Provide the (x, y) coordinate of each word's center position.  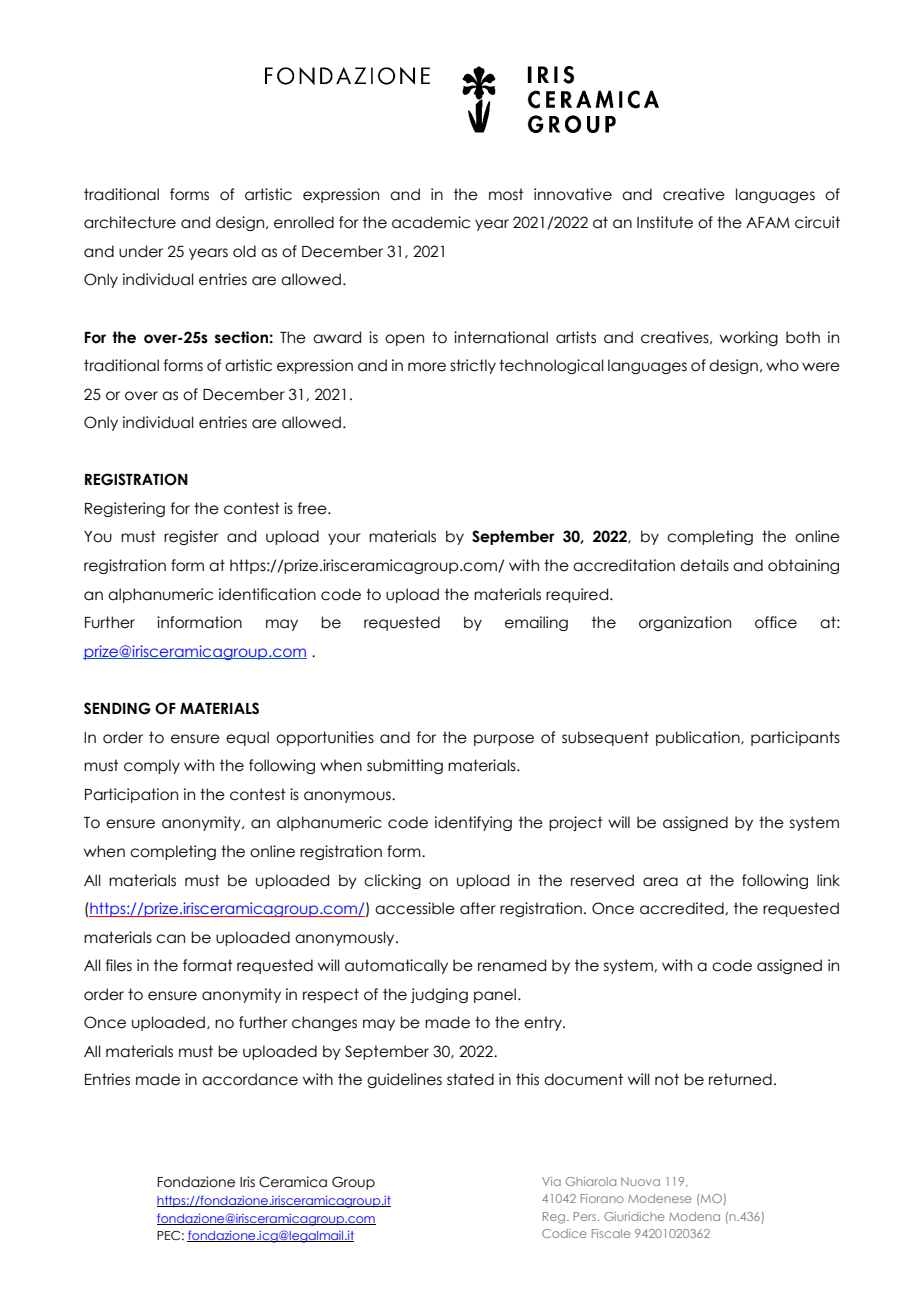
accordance (250, 1079)
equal (247, 738)
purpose (504, 740)
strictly (473, 366)
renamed (512, 965)
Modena (694, 1216)
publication (699, 738)
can (170, 939)
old (244, 251)
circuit (817, 222)
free (313, 508)
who (782, 365)
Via (551, 1181)
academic (431, 222)
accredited (683, 908)
